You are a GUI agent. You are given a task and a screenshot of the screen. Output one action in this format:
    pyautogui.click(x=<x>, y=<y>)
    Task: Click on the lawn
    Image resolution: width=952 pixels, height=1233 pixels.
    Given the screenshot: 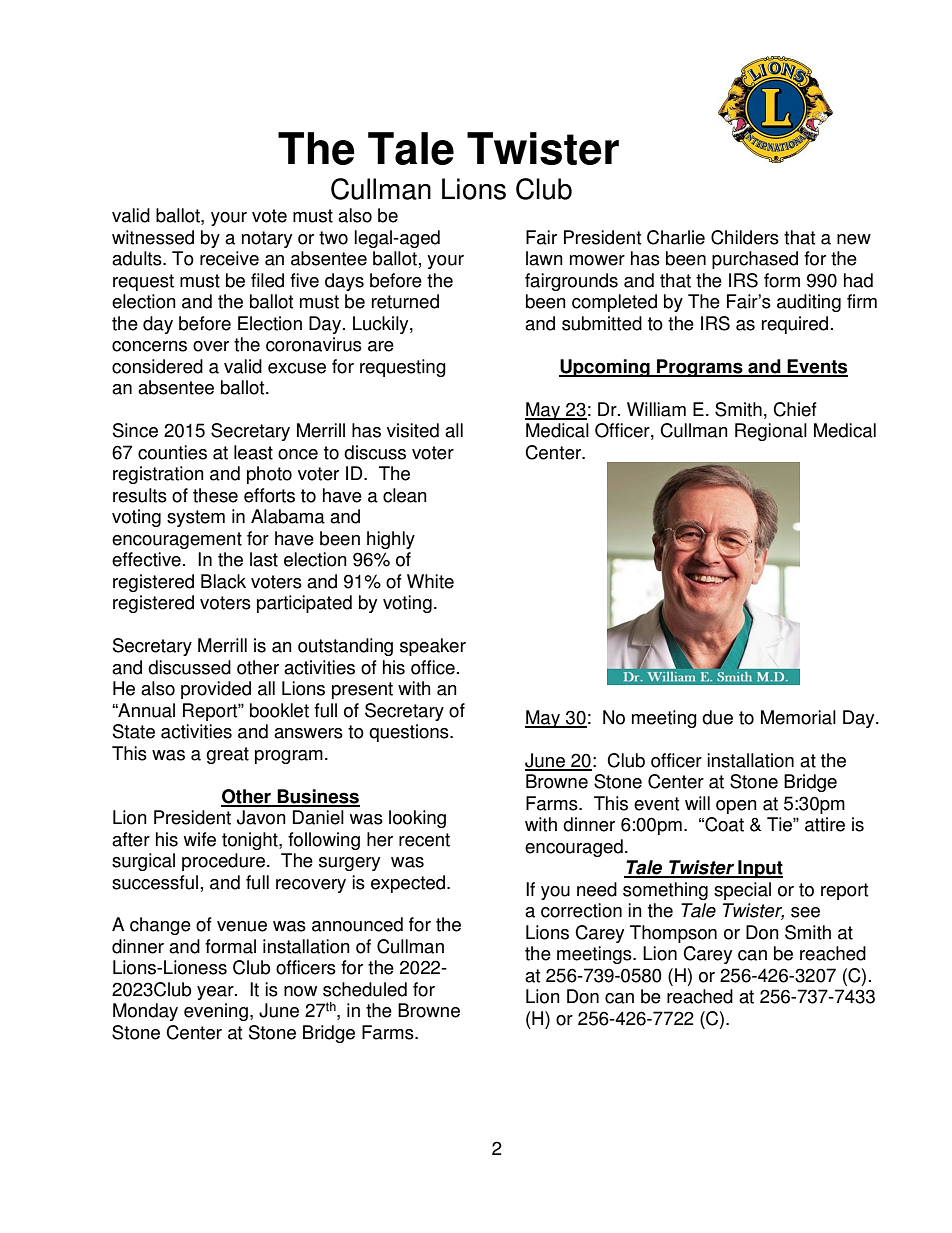 What is the action you would take?
    pyautogui.click(x=544, y=258)
